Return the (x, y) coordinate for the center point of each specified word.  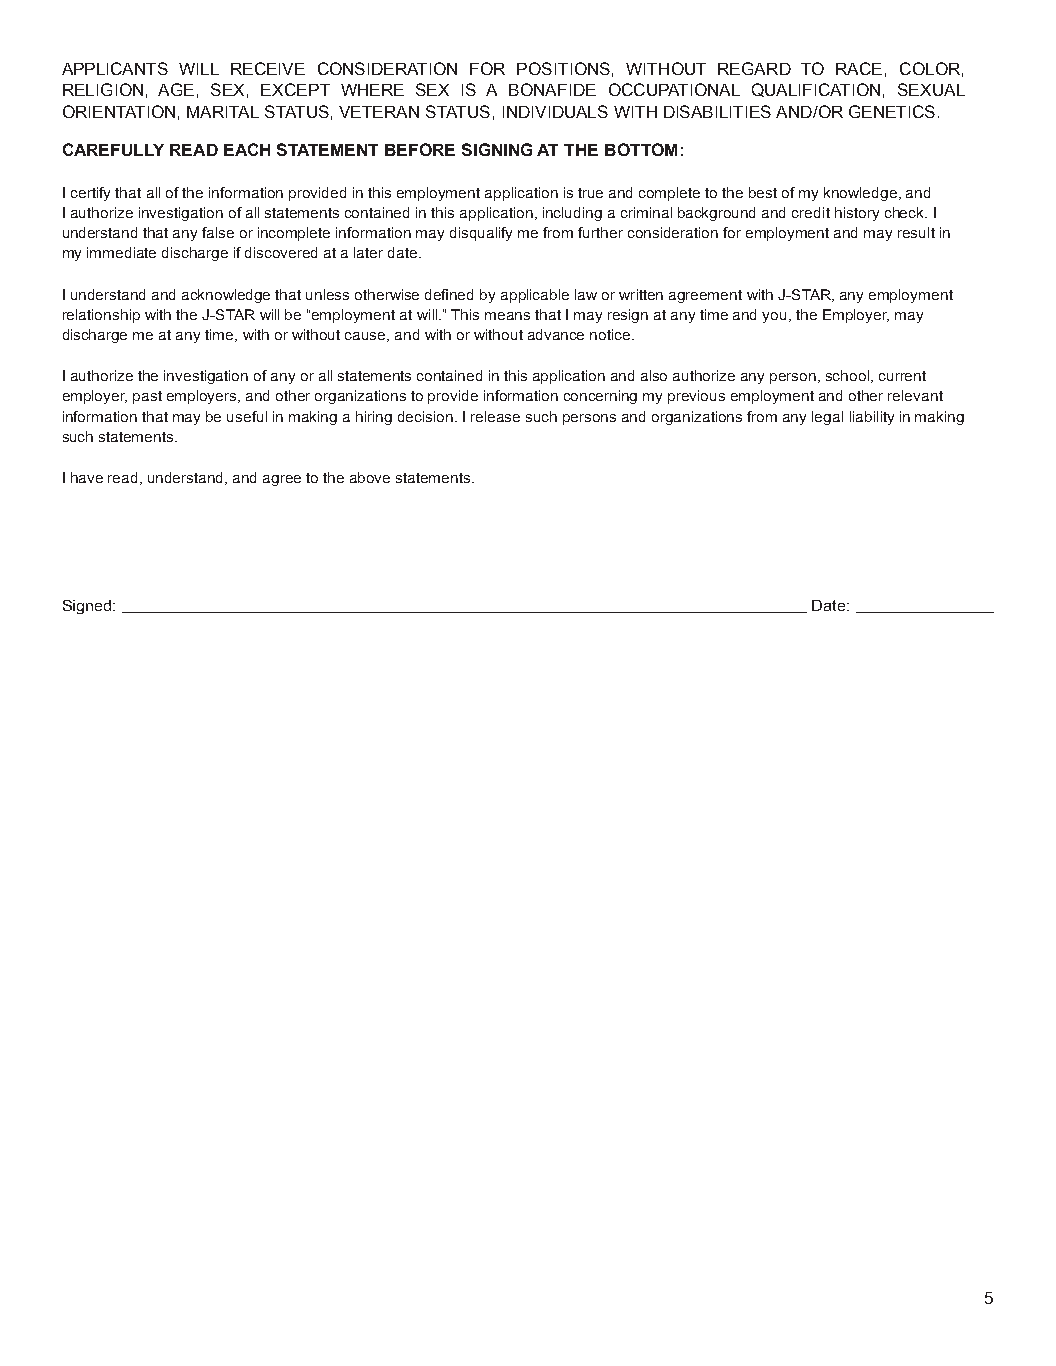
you (776, 317)
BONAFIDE (552, 89)
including (572, 214)
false (218, 232)
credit (811, 212)
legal (827, 418)
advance (556, 334)
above (370, 477)
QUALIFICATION (816, 90)
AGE (176, 89)
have (87, 477)
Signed (88, 607)
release (495, 416)
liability (872, 418)
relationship (101, 316)
